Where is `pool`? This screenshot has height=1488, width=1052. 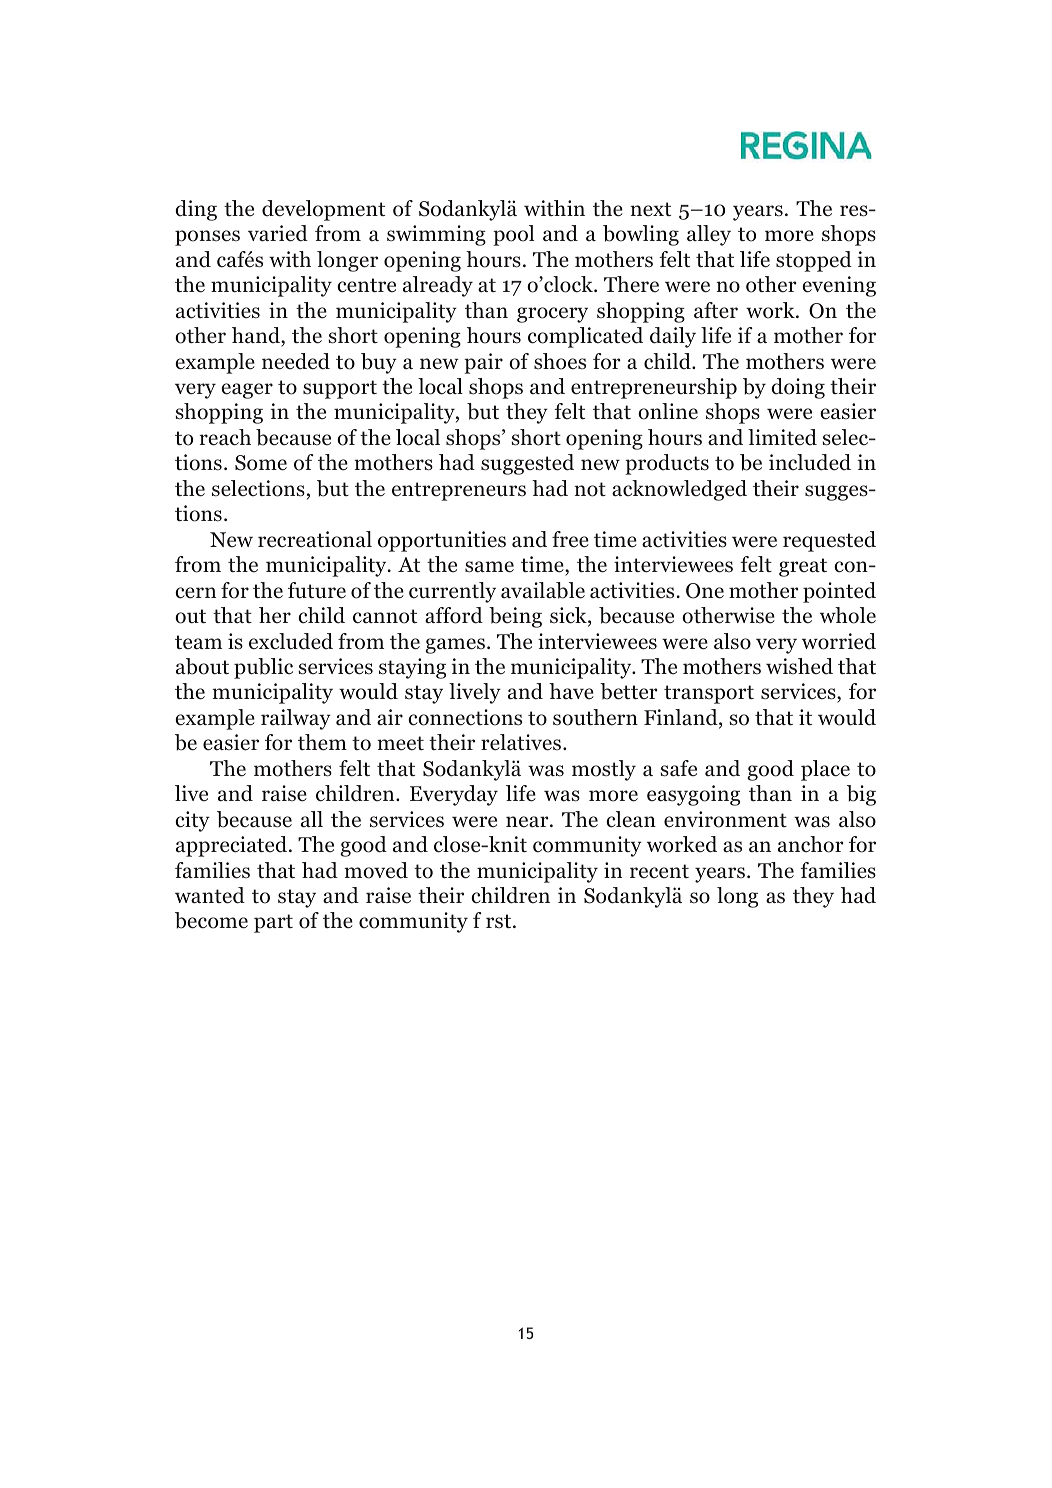 pool is located at coordinates (513, 235).
